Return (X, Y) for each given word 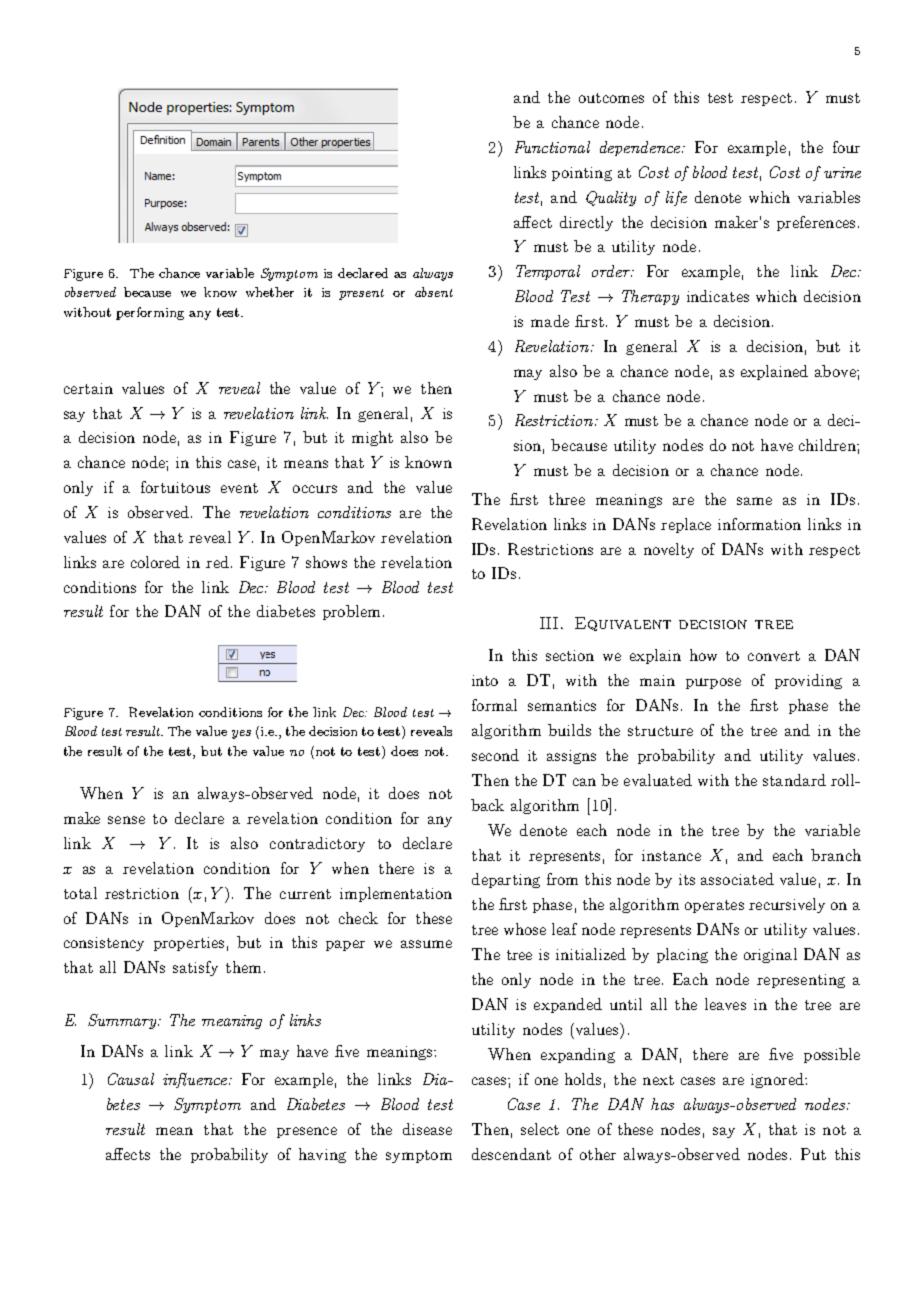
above (836, 371)
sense (126, 820)
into (485, 680)
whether (270, 292)
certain (88, 388)
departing (506, 880)
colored (155, 562)
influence (196, 1080)
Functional (552, 147)
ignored (778, 1080)
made (550, 321)
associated (737, 879)
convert (774, 656)
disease (427, 1129)
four (846, 147)
